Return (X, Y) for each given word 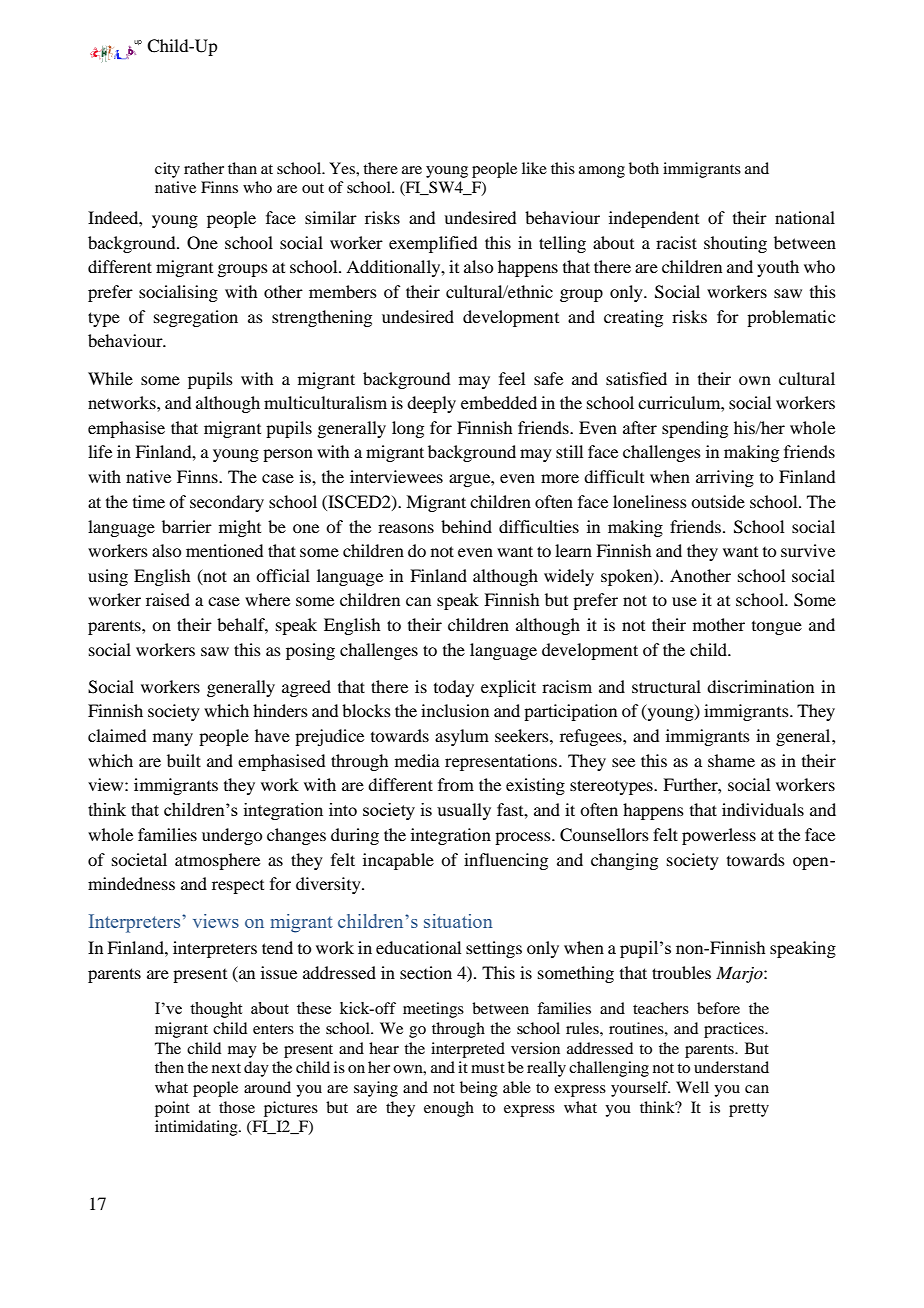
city (167, 170)
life (100, 451)
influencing (506, 861)
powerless (719, 836)
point (172, 1109)
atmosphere (217, 861)
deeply (431, 404)
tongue (777, 628)
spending (695, 429)
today (454, 688)
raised (168, 599)
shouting (735, 244)
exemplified (433, 244)
